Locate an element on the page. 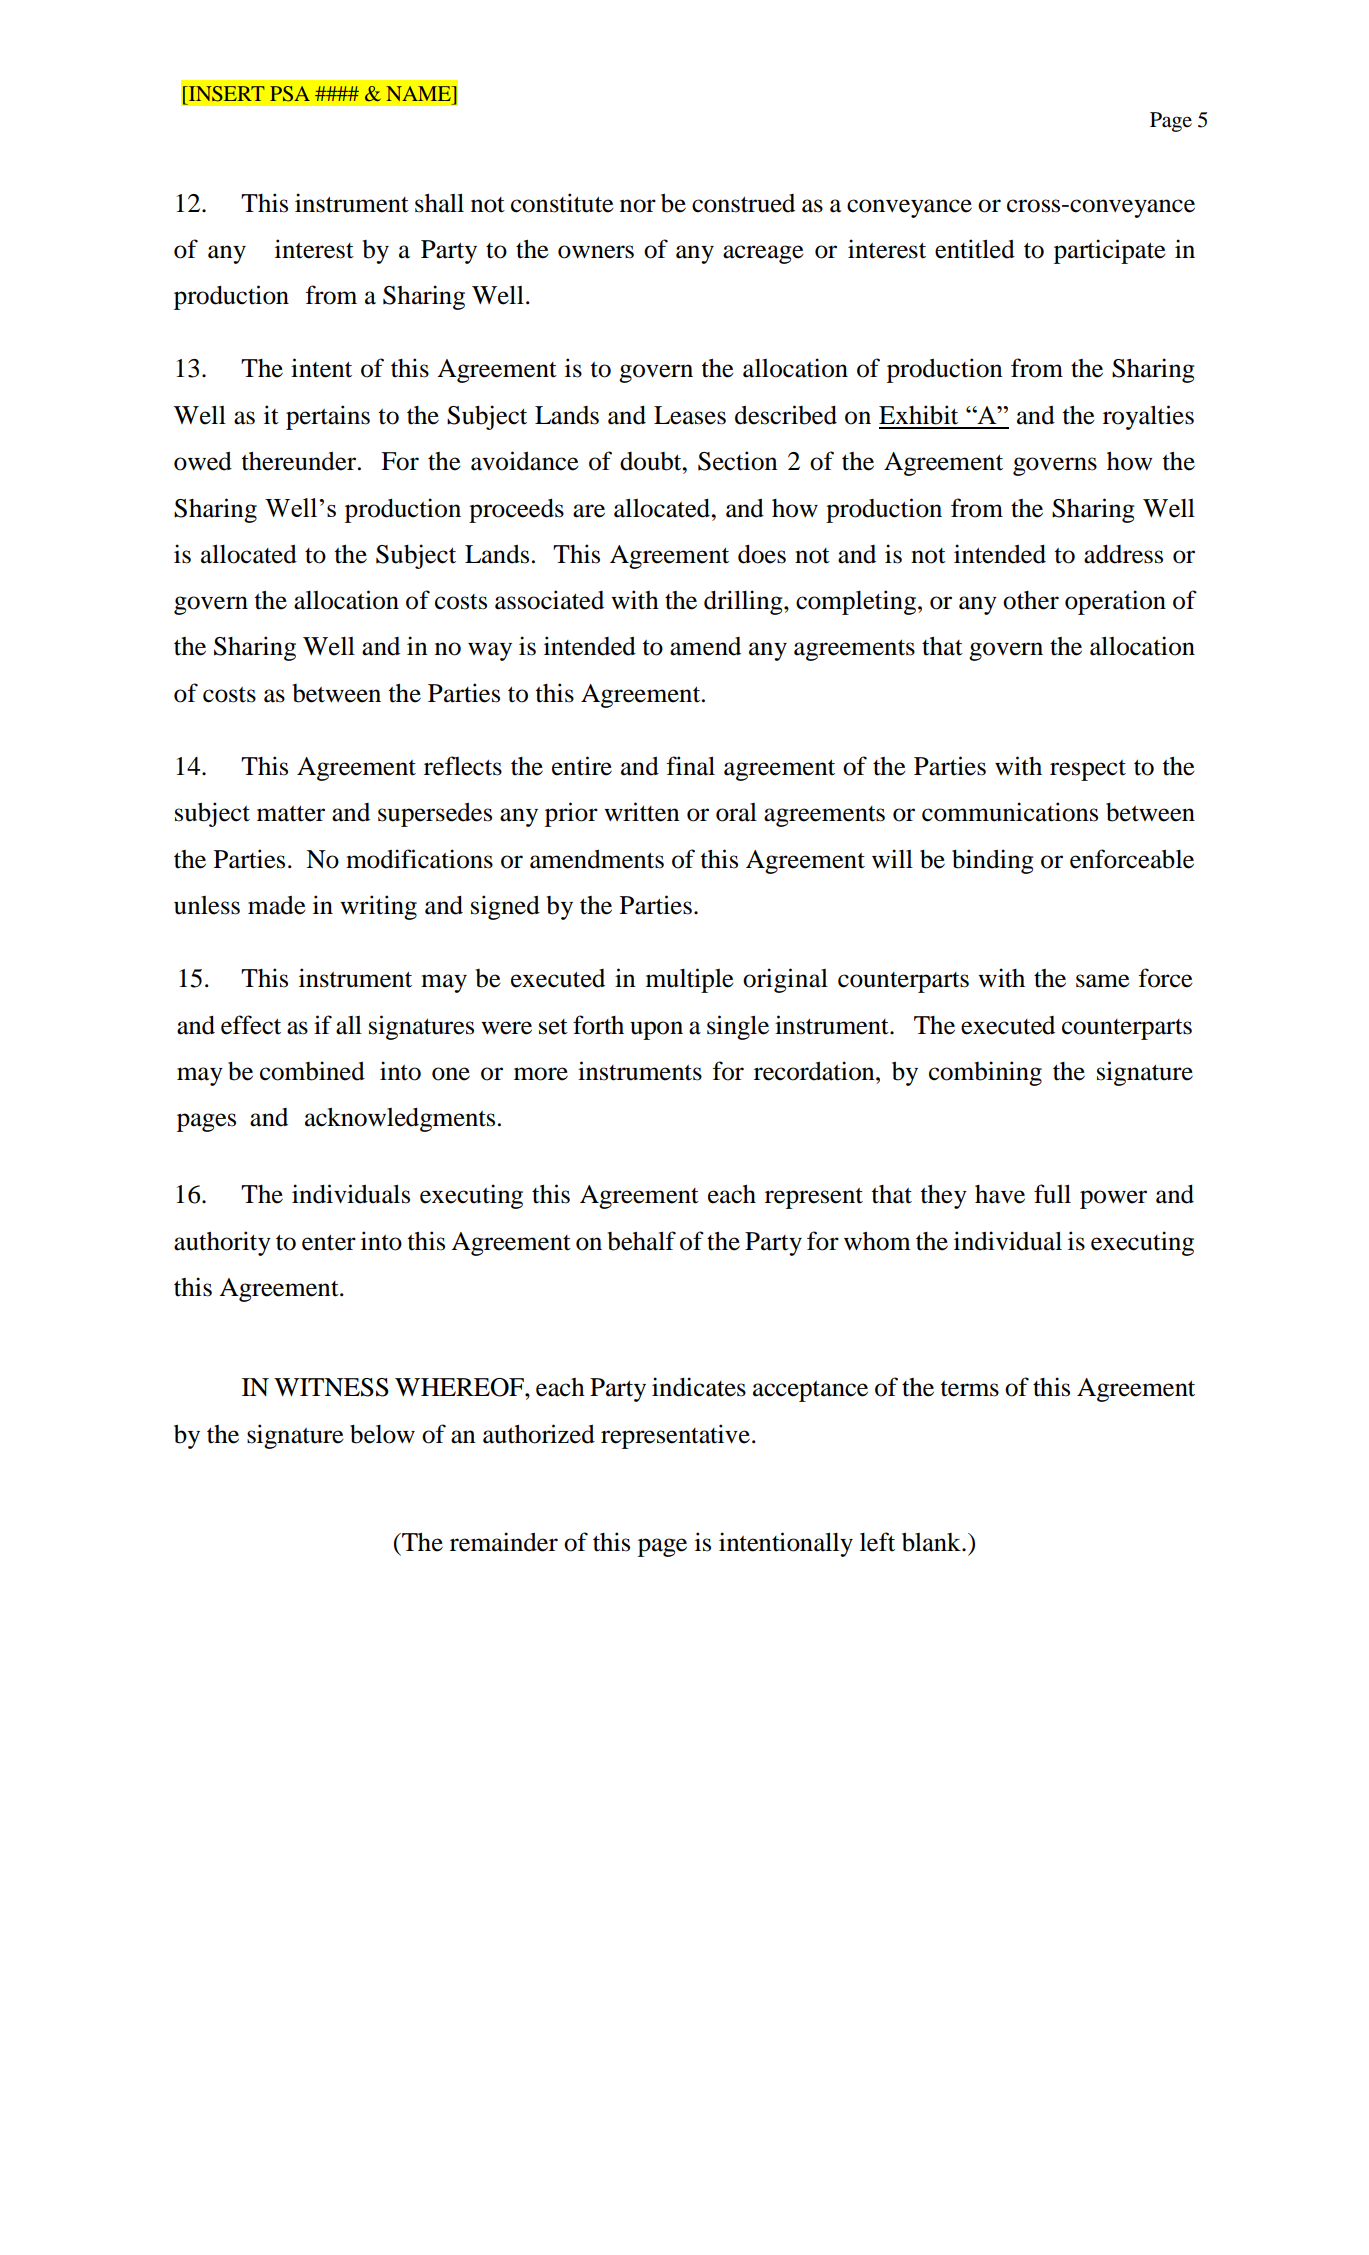 The height and width of the page is (2255, 1369). written is located at coordinates (641, 812).
